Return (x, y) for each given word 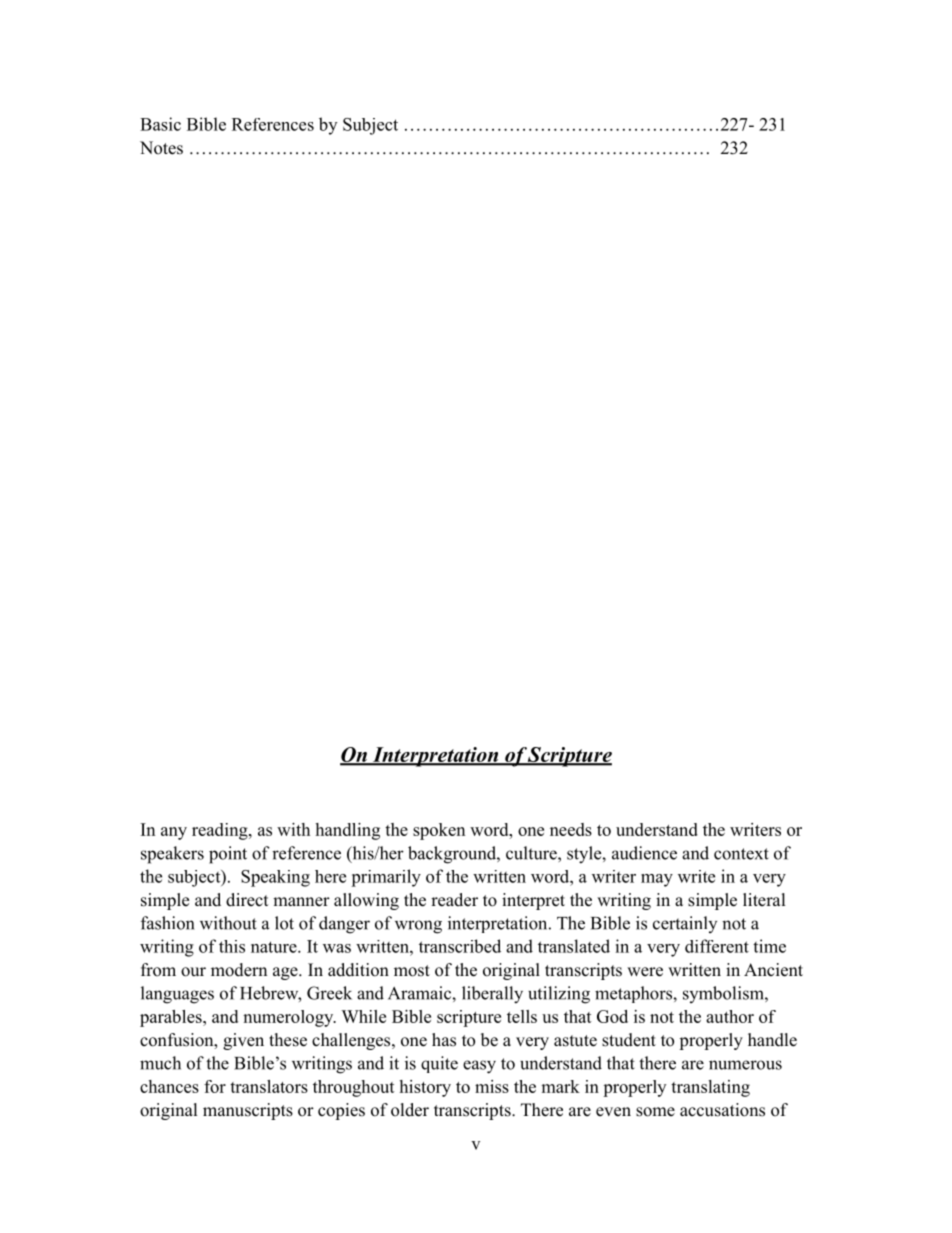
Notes (161, 148)
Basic (160, 124)
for (215, 1086)
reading (221, 831)
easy (479, 1067)
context (741, 854)
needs (571, 829)
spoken (439, 831)
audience (644, 853)
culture (532, 853)
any (174, 833)
